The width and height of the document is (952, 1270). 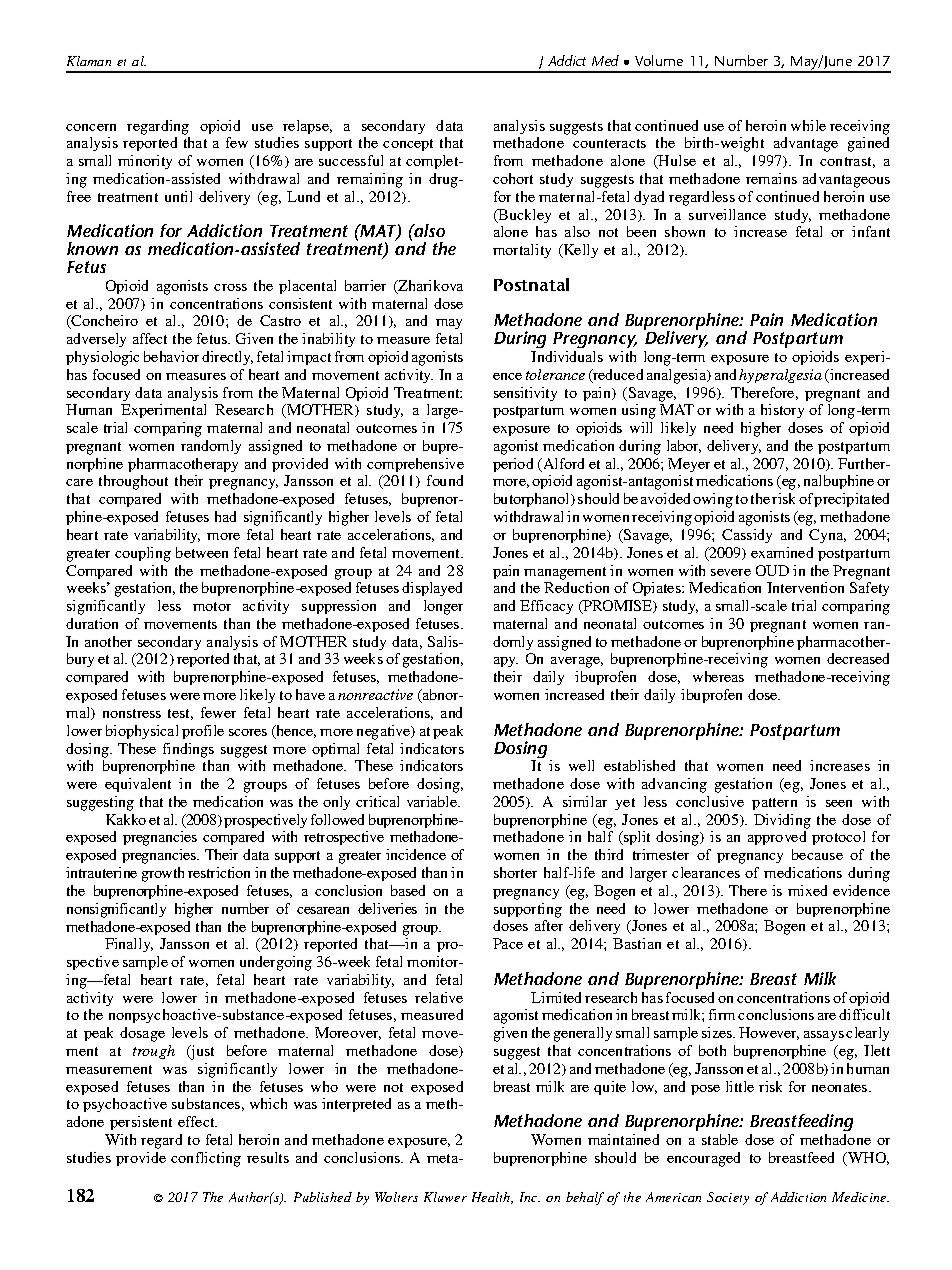 I want to click on approved, so click(x=777, y=838).
